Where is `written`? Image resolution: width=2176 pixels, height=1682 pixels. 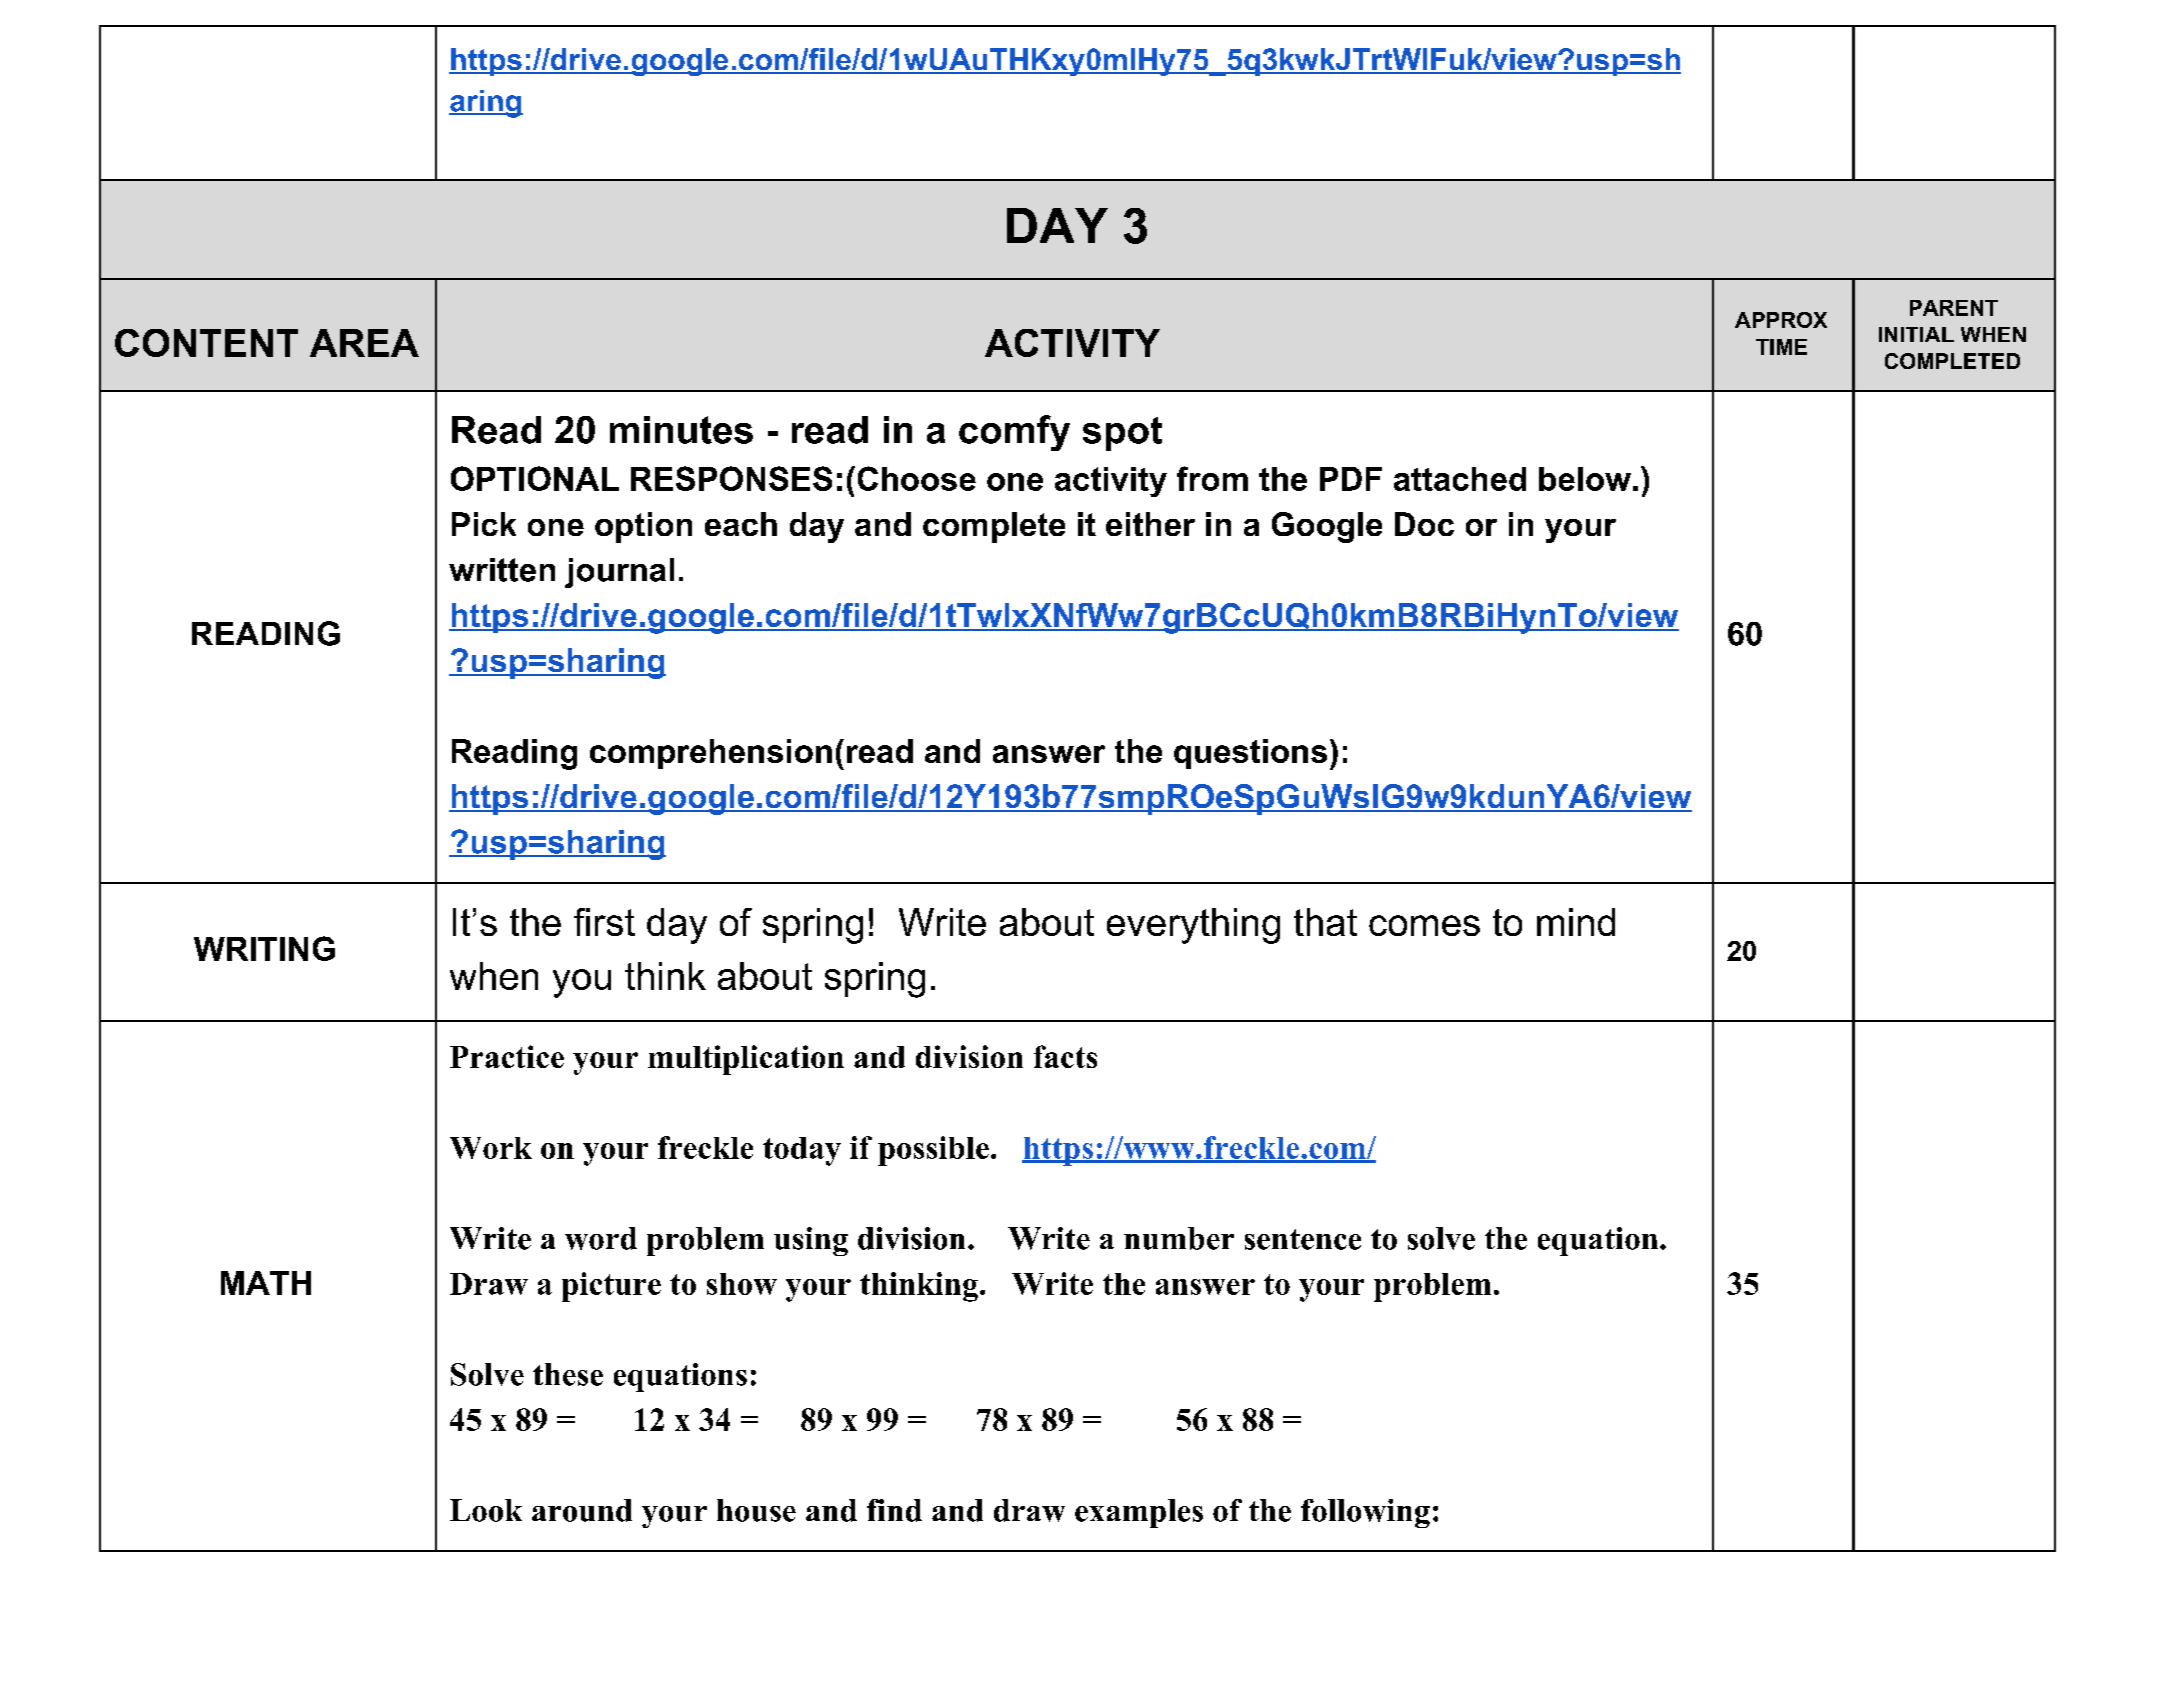 written is located at coordinates (502, 570).
